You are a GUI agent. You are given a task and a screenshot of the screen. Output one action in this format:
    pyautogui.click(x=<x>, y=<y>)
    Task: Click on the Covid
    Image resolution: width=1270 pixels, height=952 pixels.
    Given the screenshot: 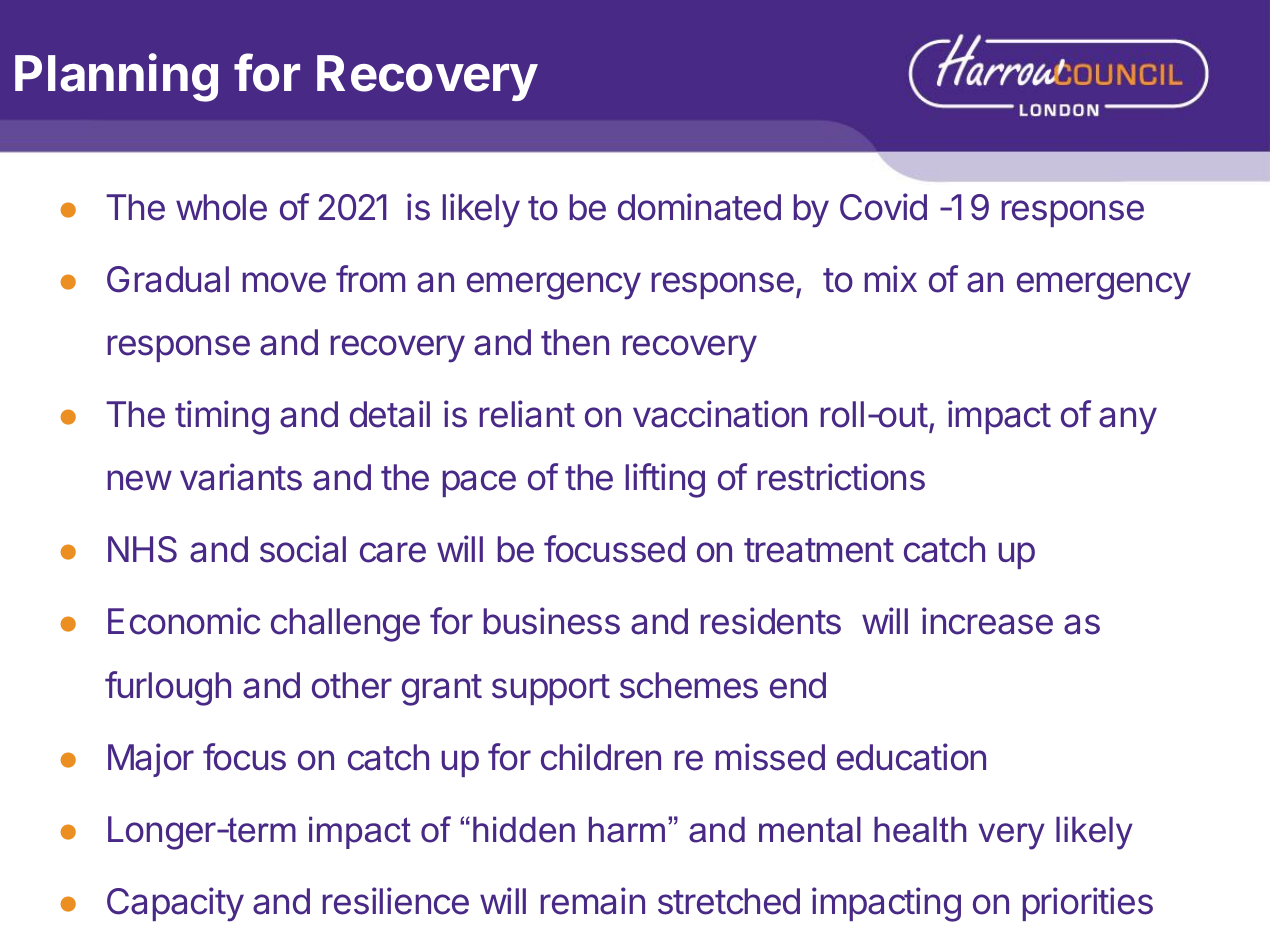 What is the action you would take?
    pyautogui.click(x=883, y=207)
